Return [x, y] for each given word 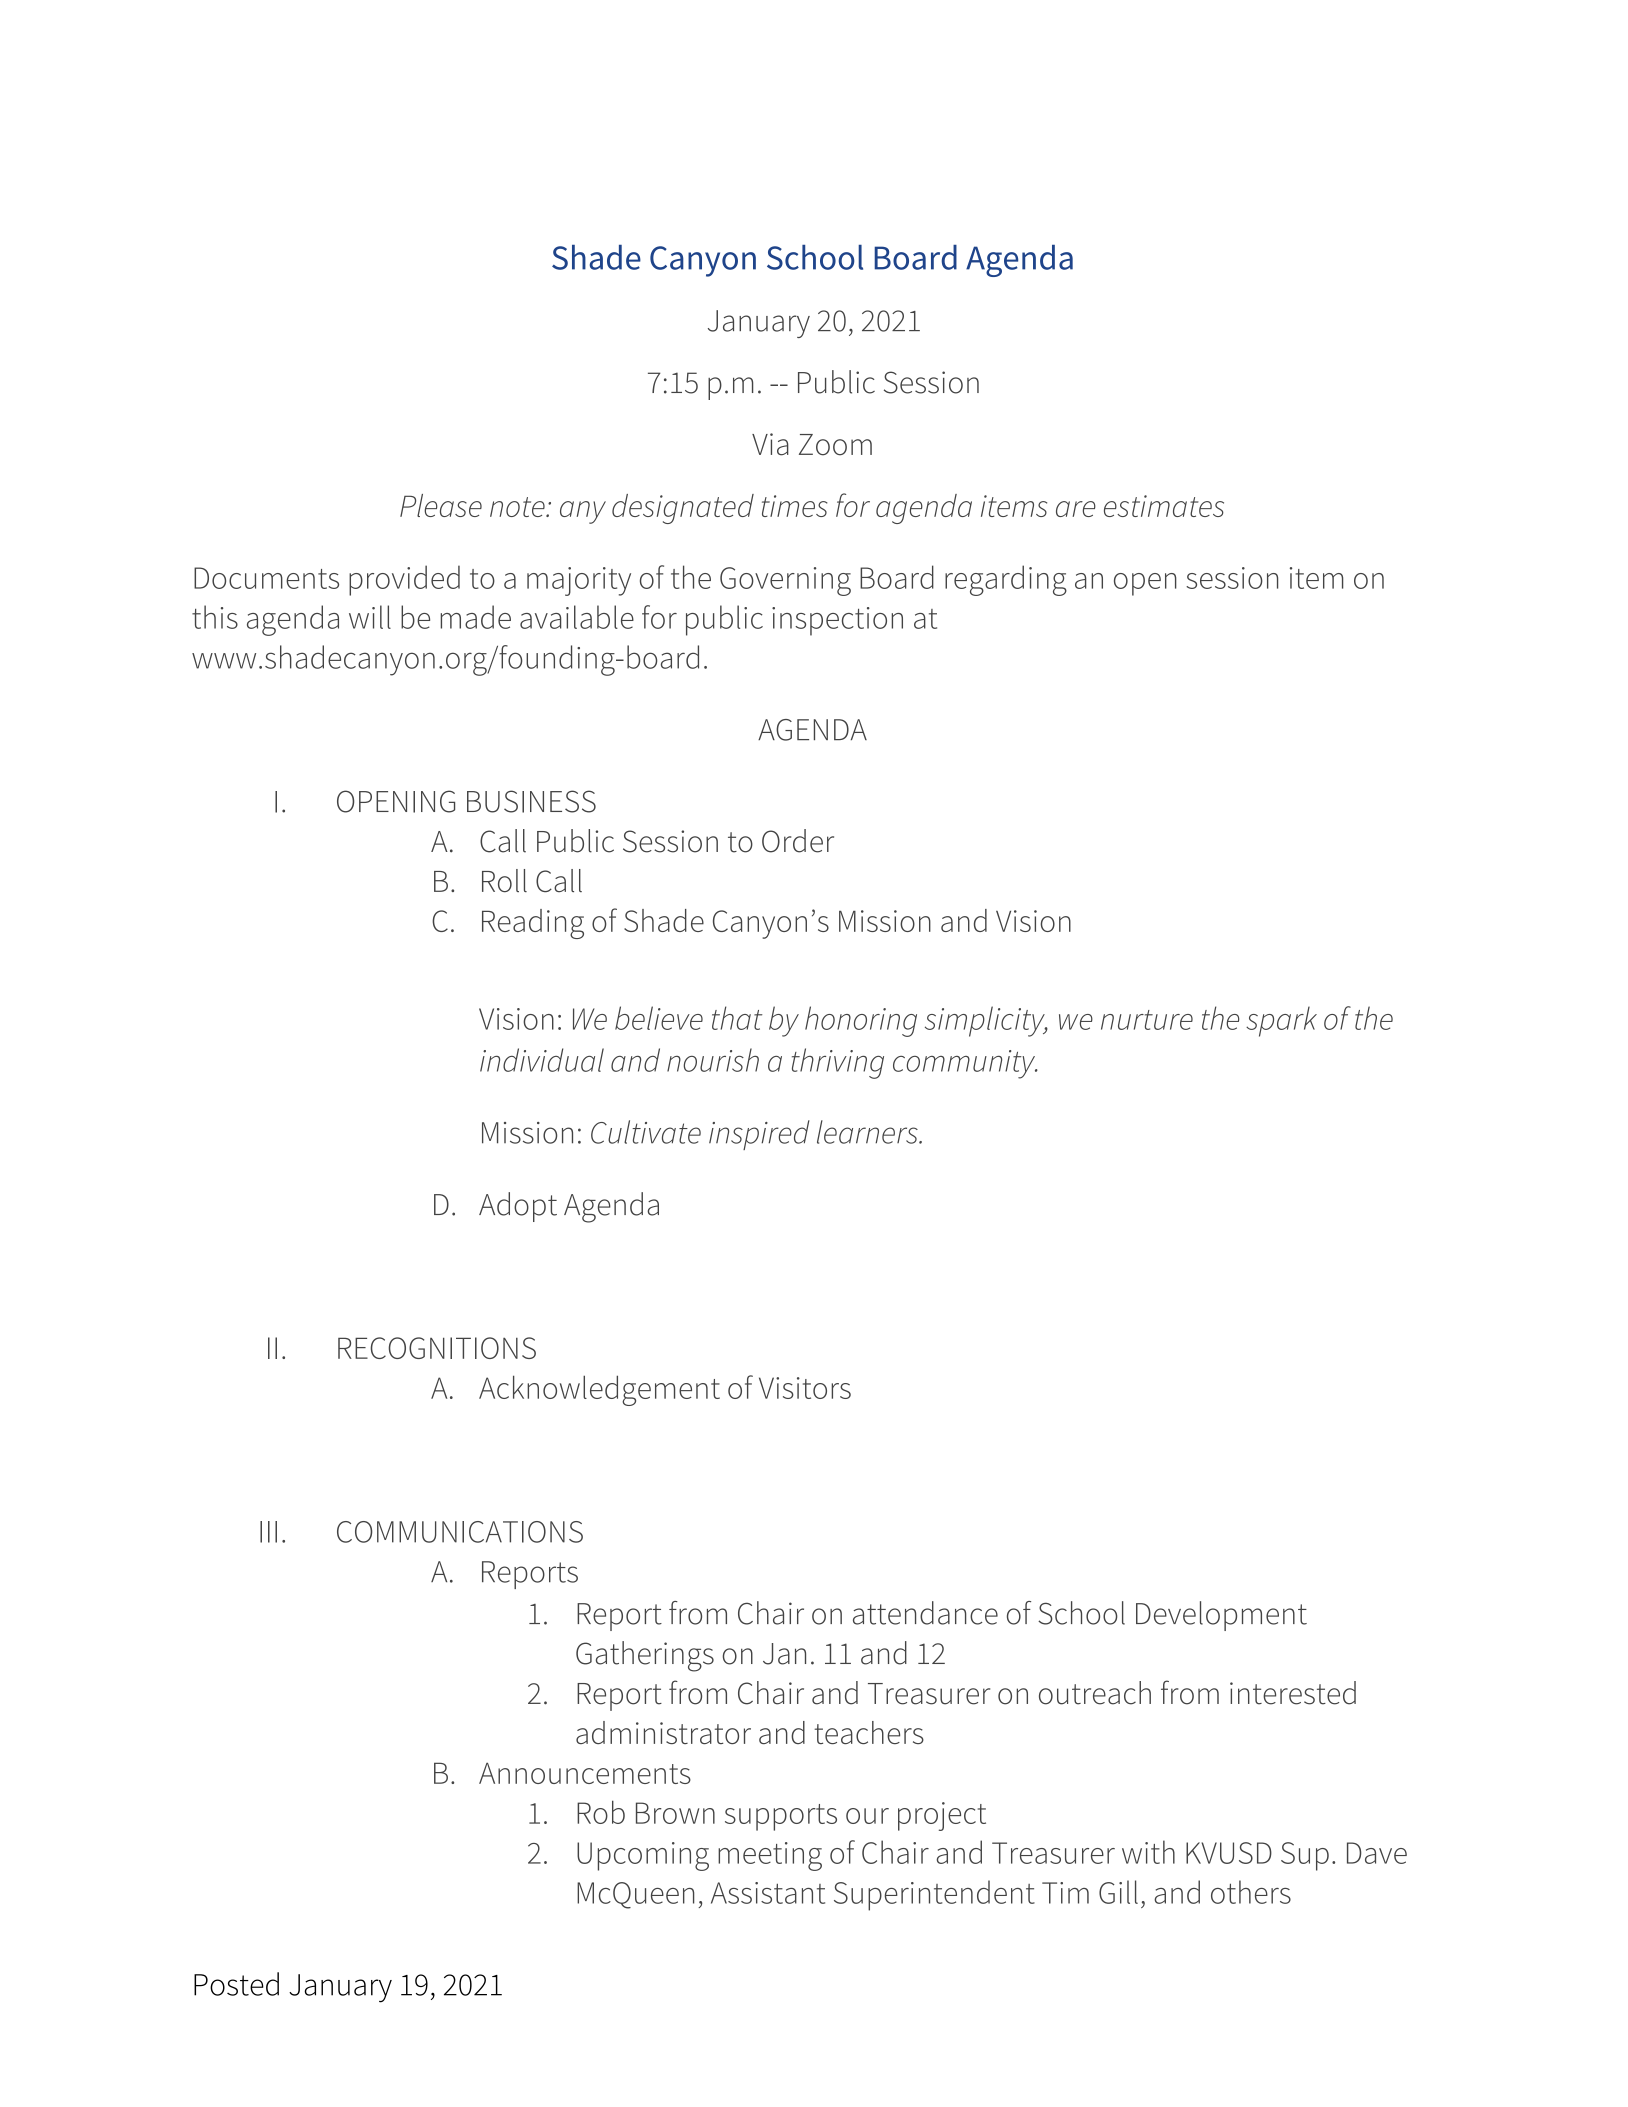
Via [770, 444]
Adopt [518, 1207]
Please [441, 505]
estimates [1164, 506]
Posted [236, 1984]
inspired [759, 1135]
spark [1281, 1021]
